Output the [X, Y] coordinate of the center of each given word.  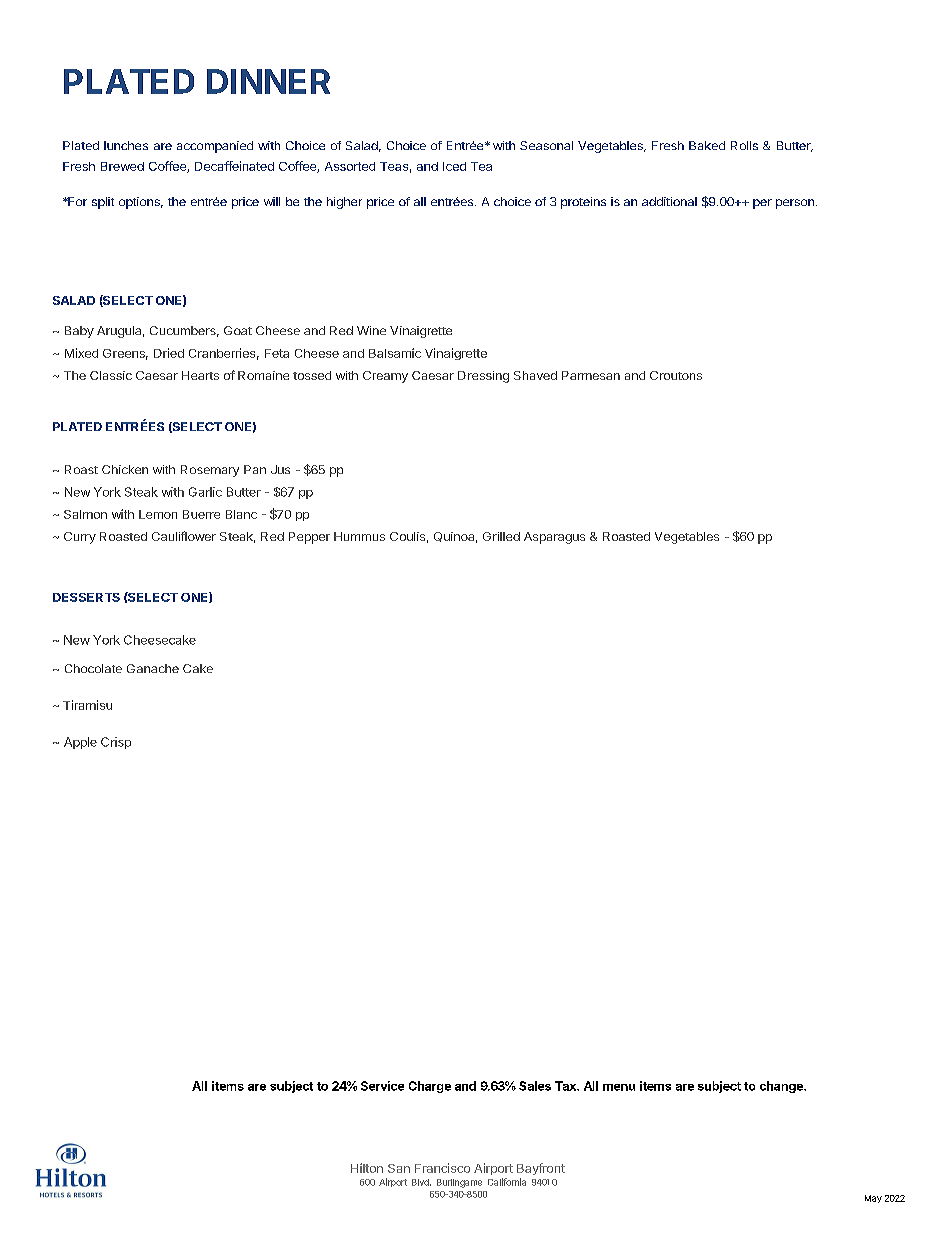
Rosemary [210, 471]
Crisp [116, 743]
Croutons [676, 375]
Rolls [744, 145]
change [782, 1087]
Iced [454, 166]
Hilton [367, 1168]
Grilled [501, 536]
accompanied [215, 147]
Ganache [153, 668]
